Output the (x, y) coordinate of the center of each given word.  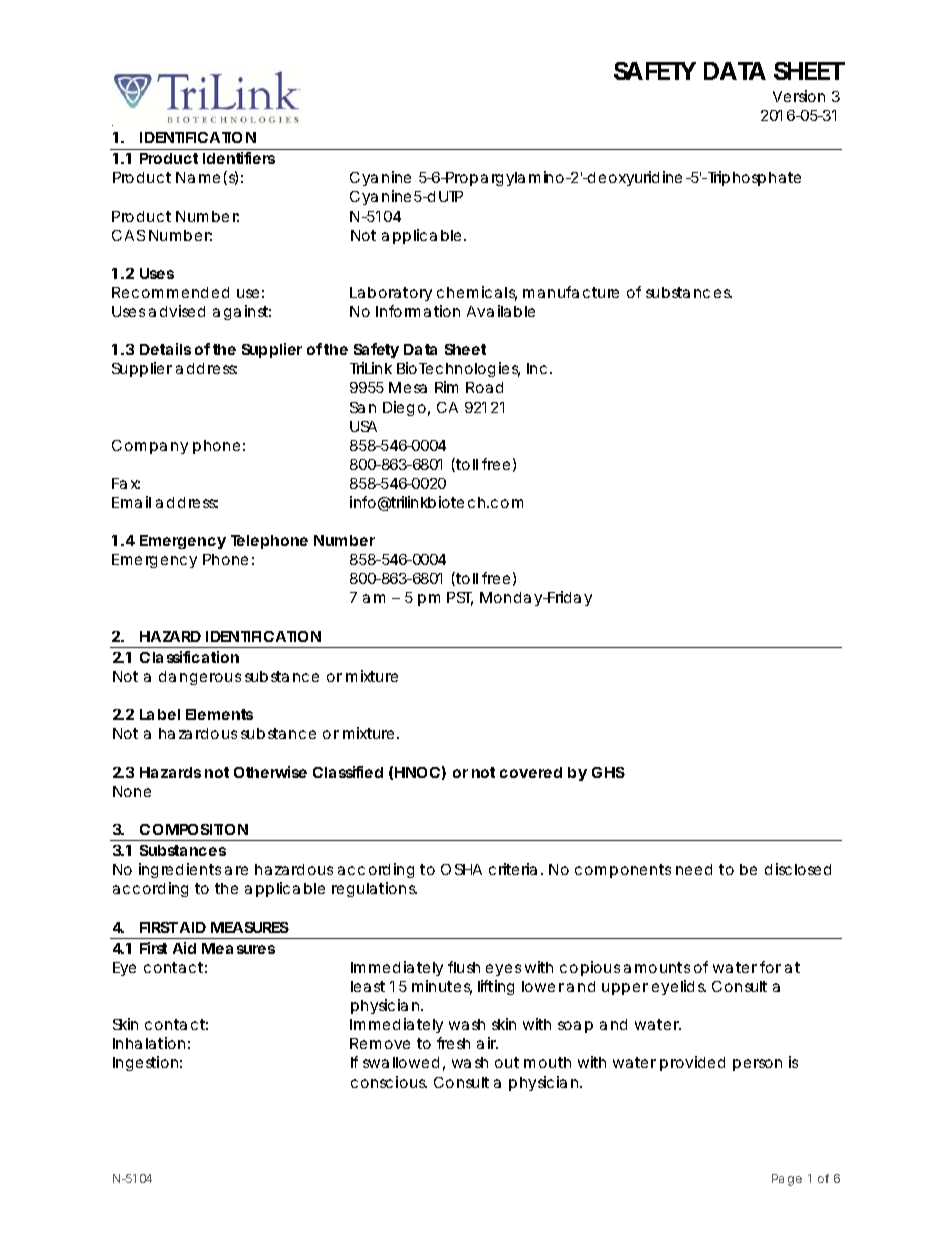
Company (150, 447)
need (694, 869)
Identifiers (239, 158)
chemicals (477, 293)
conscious (389, 1082)
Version (799, 96)
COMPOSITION (194, 829)
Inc (539, 368)
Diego (406, 408)
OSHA (461, 869)
